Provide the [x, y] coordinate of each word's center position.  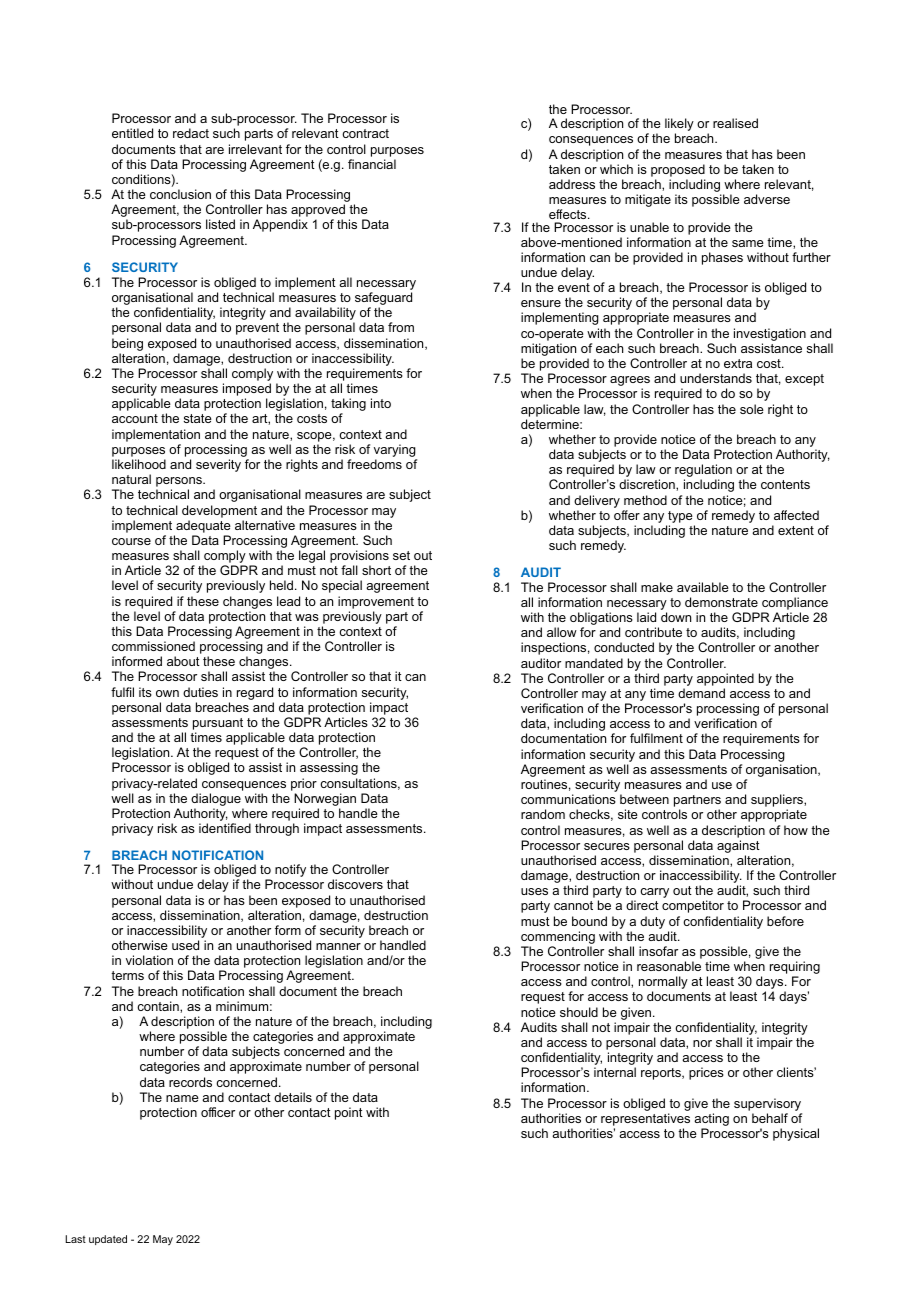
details [293, 1097]
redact [191, 133]
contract [365, 133]
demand [701, 693]
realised [735, 123]
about [183, 661]
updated [108, 1240]
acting [711, 1119]
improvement [376, 602]
